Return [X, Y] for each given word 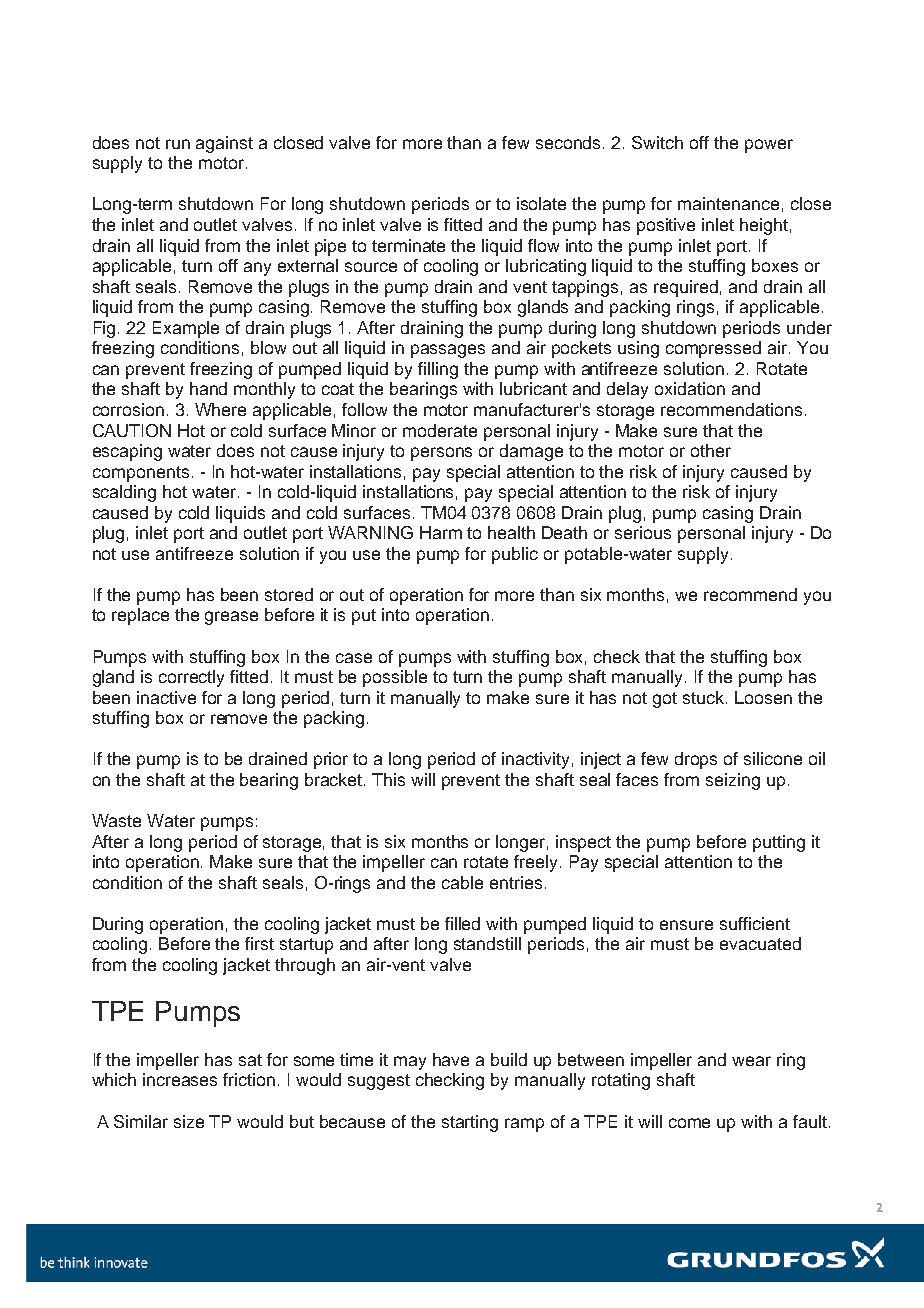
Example [186, 329]
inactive [166, 697]
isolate [541, 203]
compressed [713, 349]
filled [462, 923]
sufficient [755, 923]
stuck [705, 697]
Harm [441, 532]
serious [643, 532]
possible [395, 678]
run [178, 144]
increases [180, 1079]
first [259, 943]
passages [448, 351]
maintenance [728, 203]
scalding [124, 493]
